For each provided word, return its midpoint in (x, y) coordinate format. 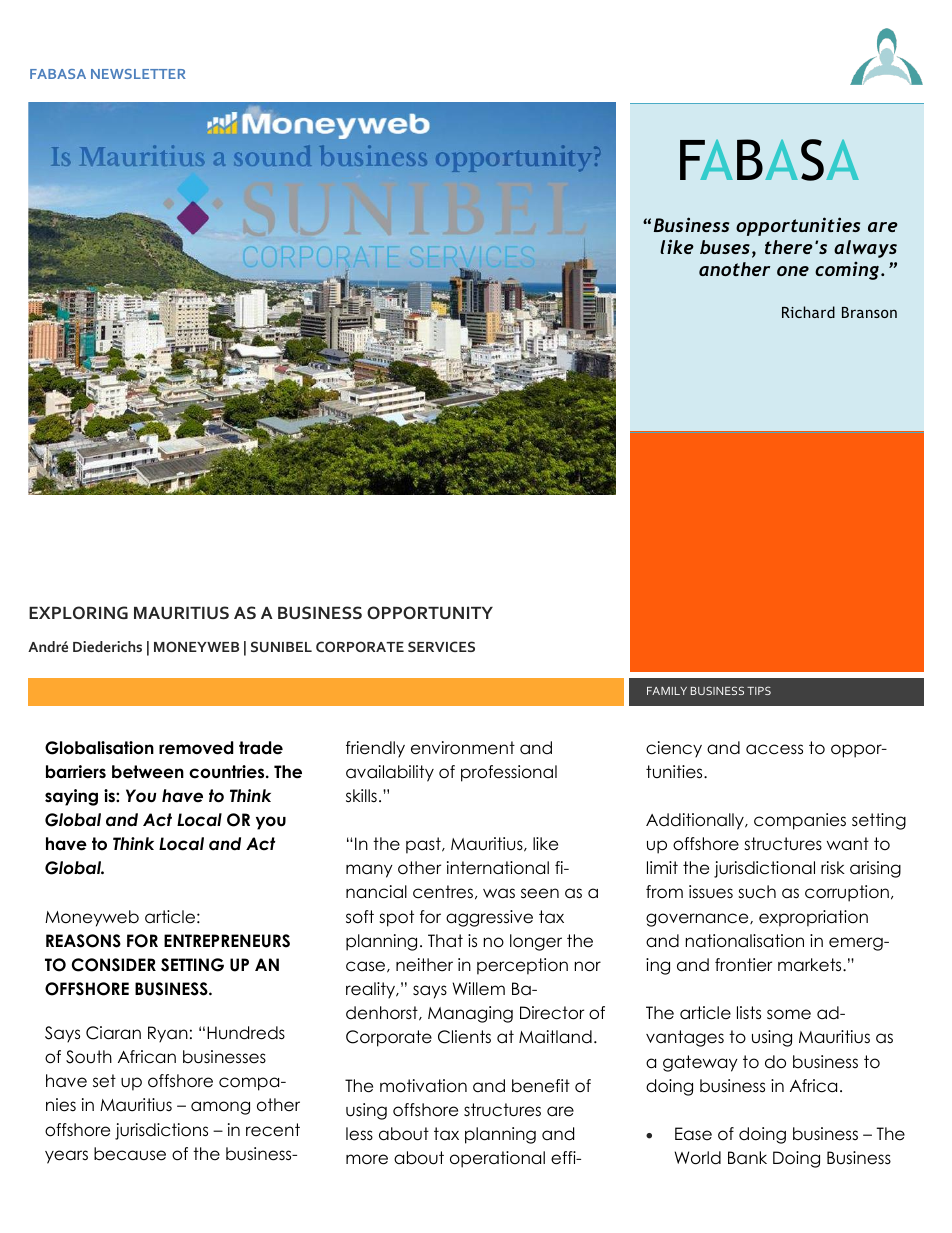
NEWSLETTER (138, 74)
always (865, 249)
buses (725, 247)
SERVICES (441, 646)
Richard (808, 312)
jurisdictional (764, 869)
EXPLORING (78, 612)
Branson (869, 312)
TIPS (759, 690)
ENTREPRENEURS (227, 941)
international (498, 868)
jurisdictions (161, 1131)
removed (196, 748)
